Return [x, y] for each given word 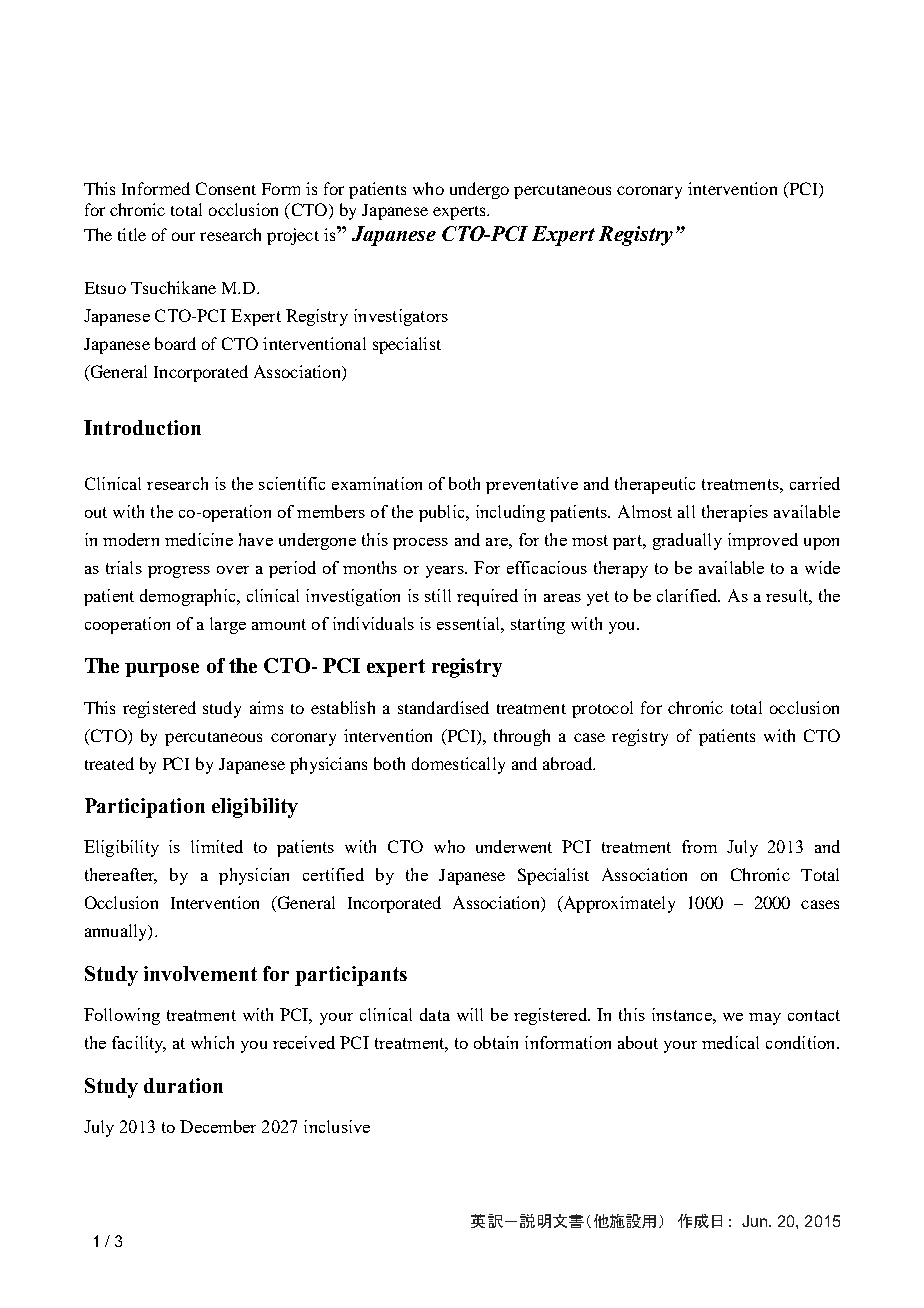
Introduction [142, 427]
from [699, 846]
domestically [458, 765]
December [218, 1126]
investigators [401, 317]
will [470, 1014]
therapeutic [655, 485]
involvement [200, 973]
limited [217, 846]
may [765, 1019]
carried [815, 483]
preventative [532, 485]
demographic [189, 597]
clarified [688, 595]
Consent [226, 188]
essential [469, 623]
